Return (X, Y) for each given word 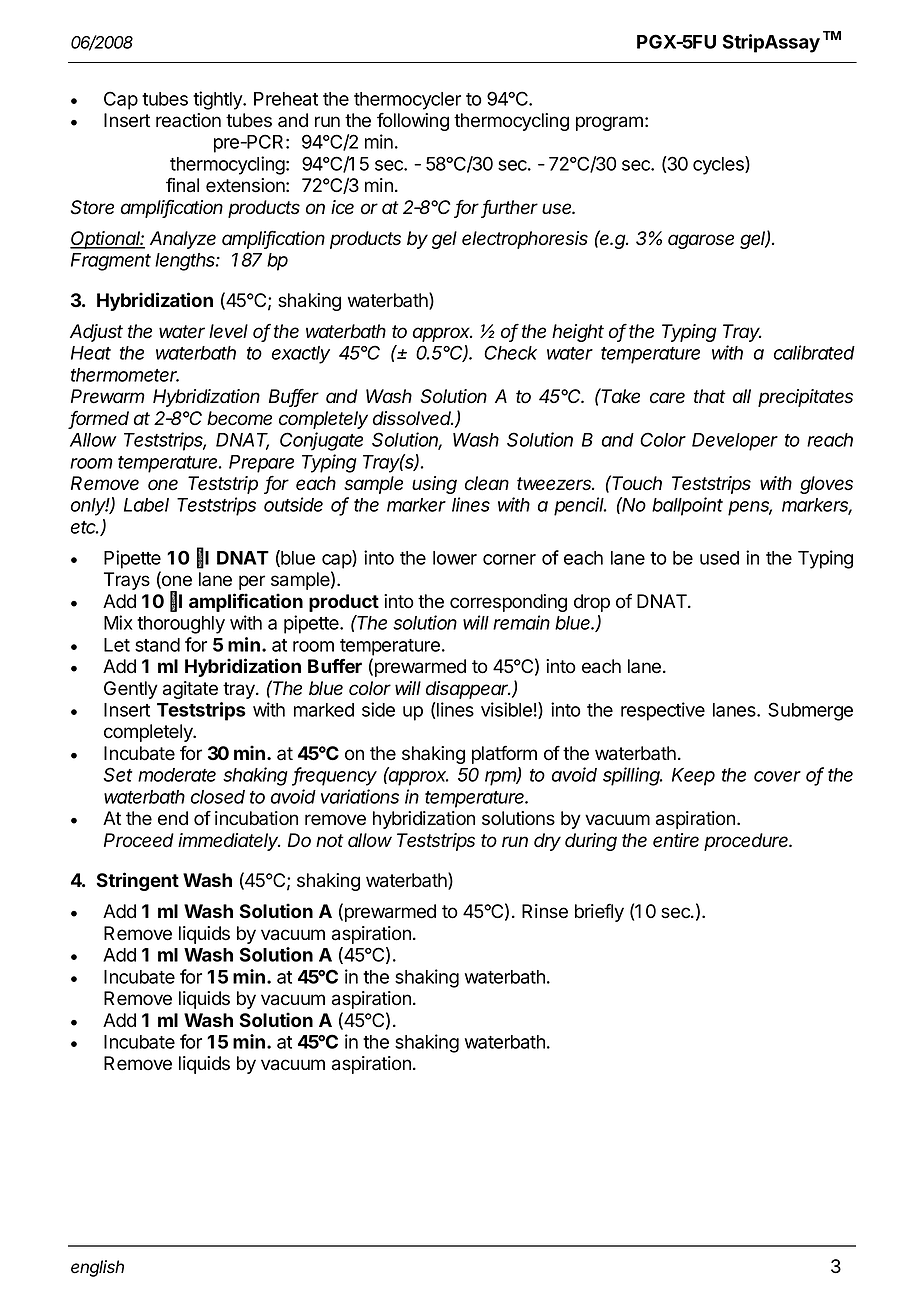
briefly (599, 912)
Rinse (545, 911)
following (413, 122)
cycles (719, 165)
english (97, 1268)
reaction (188, 120)
